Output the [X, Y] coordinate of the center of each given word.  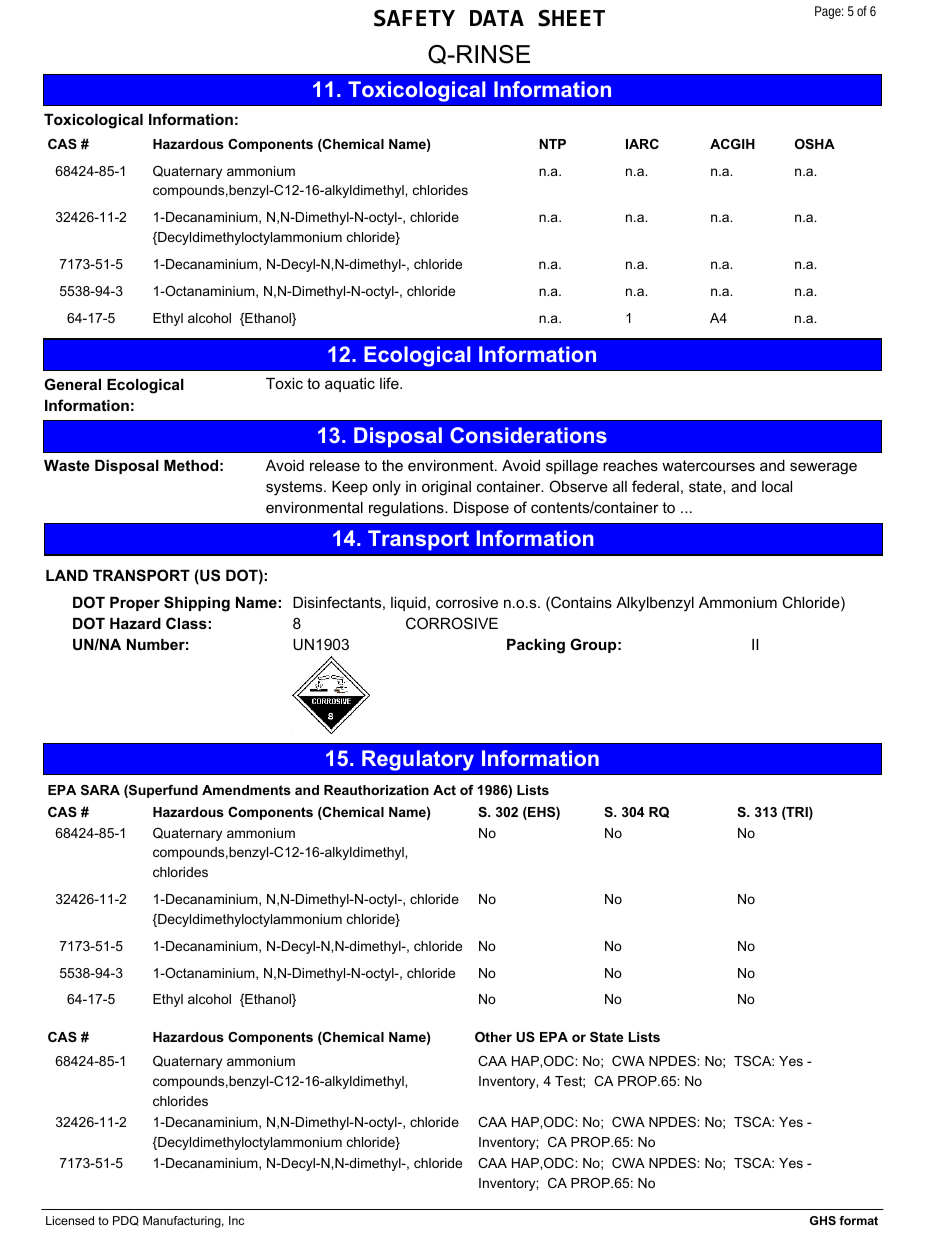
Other [493, 1037]
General [72, 384]
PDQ [126, 1221]
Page [829, 12]
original [446, 488]
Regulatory [418, 760]
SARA [100, 790]
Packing [536, 646]
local [777, 486]
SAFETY [414, 18]
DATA [497, 18]
